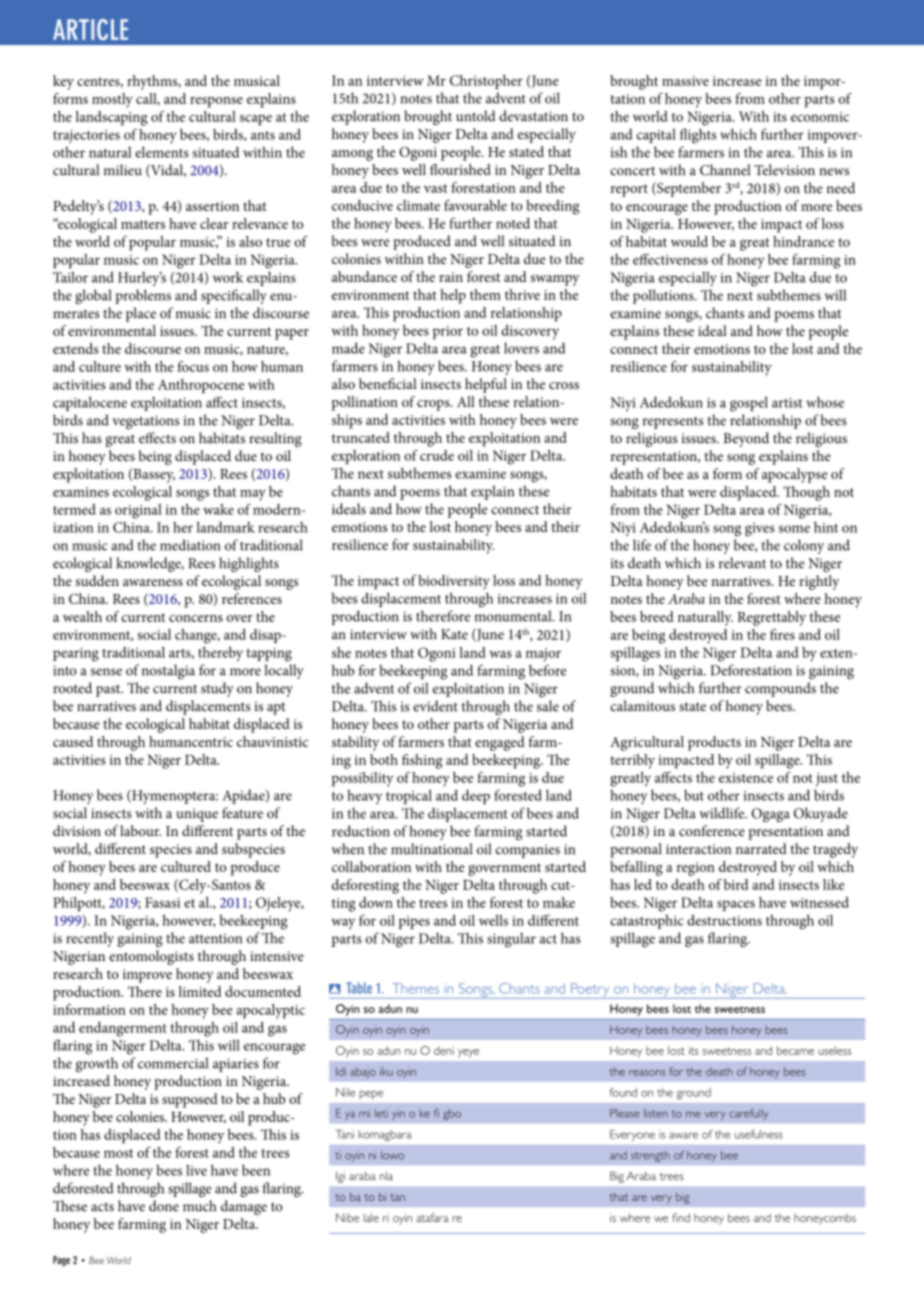  What do you see at coordinates (698, 136) in the screenshot?
I see `flights` at bounding box center [698, 136].
